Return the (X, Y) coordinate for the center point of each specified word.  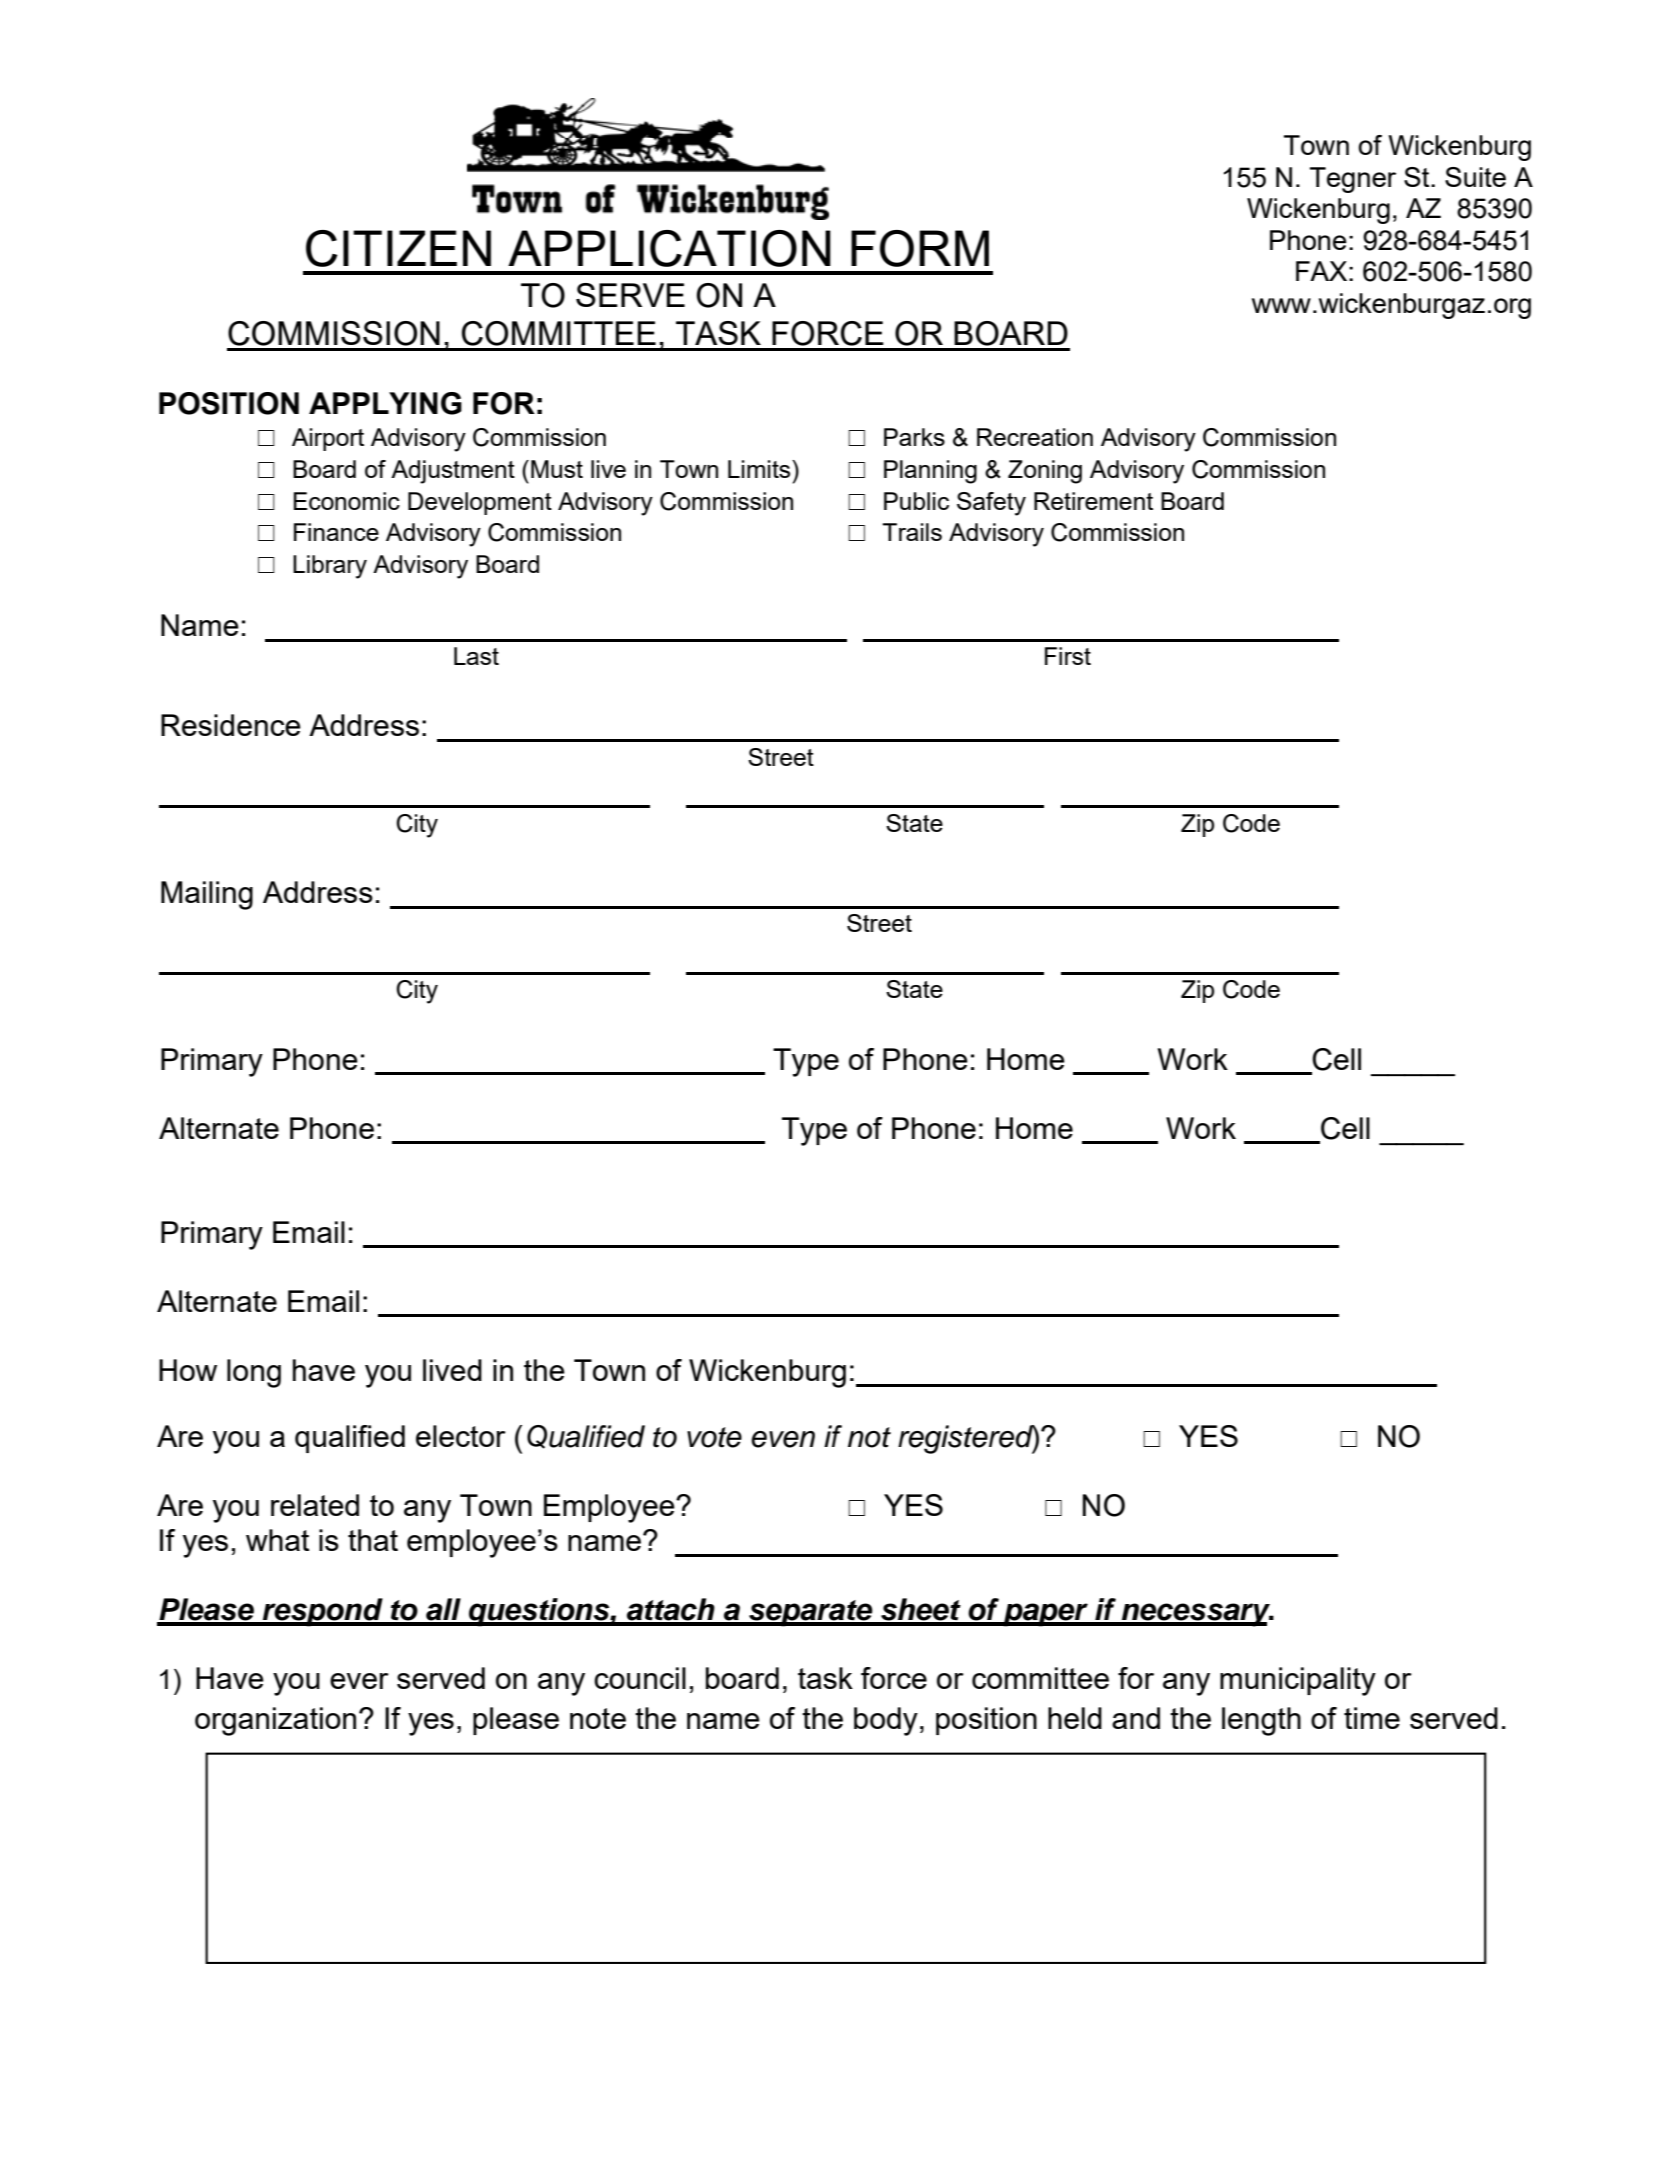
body (886, 1721)
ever (359, 1681)
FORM (920, 248)
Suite (1475, 177)
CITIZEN (398, 248)
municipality (1298, 1681)
